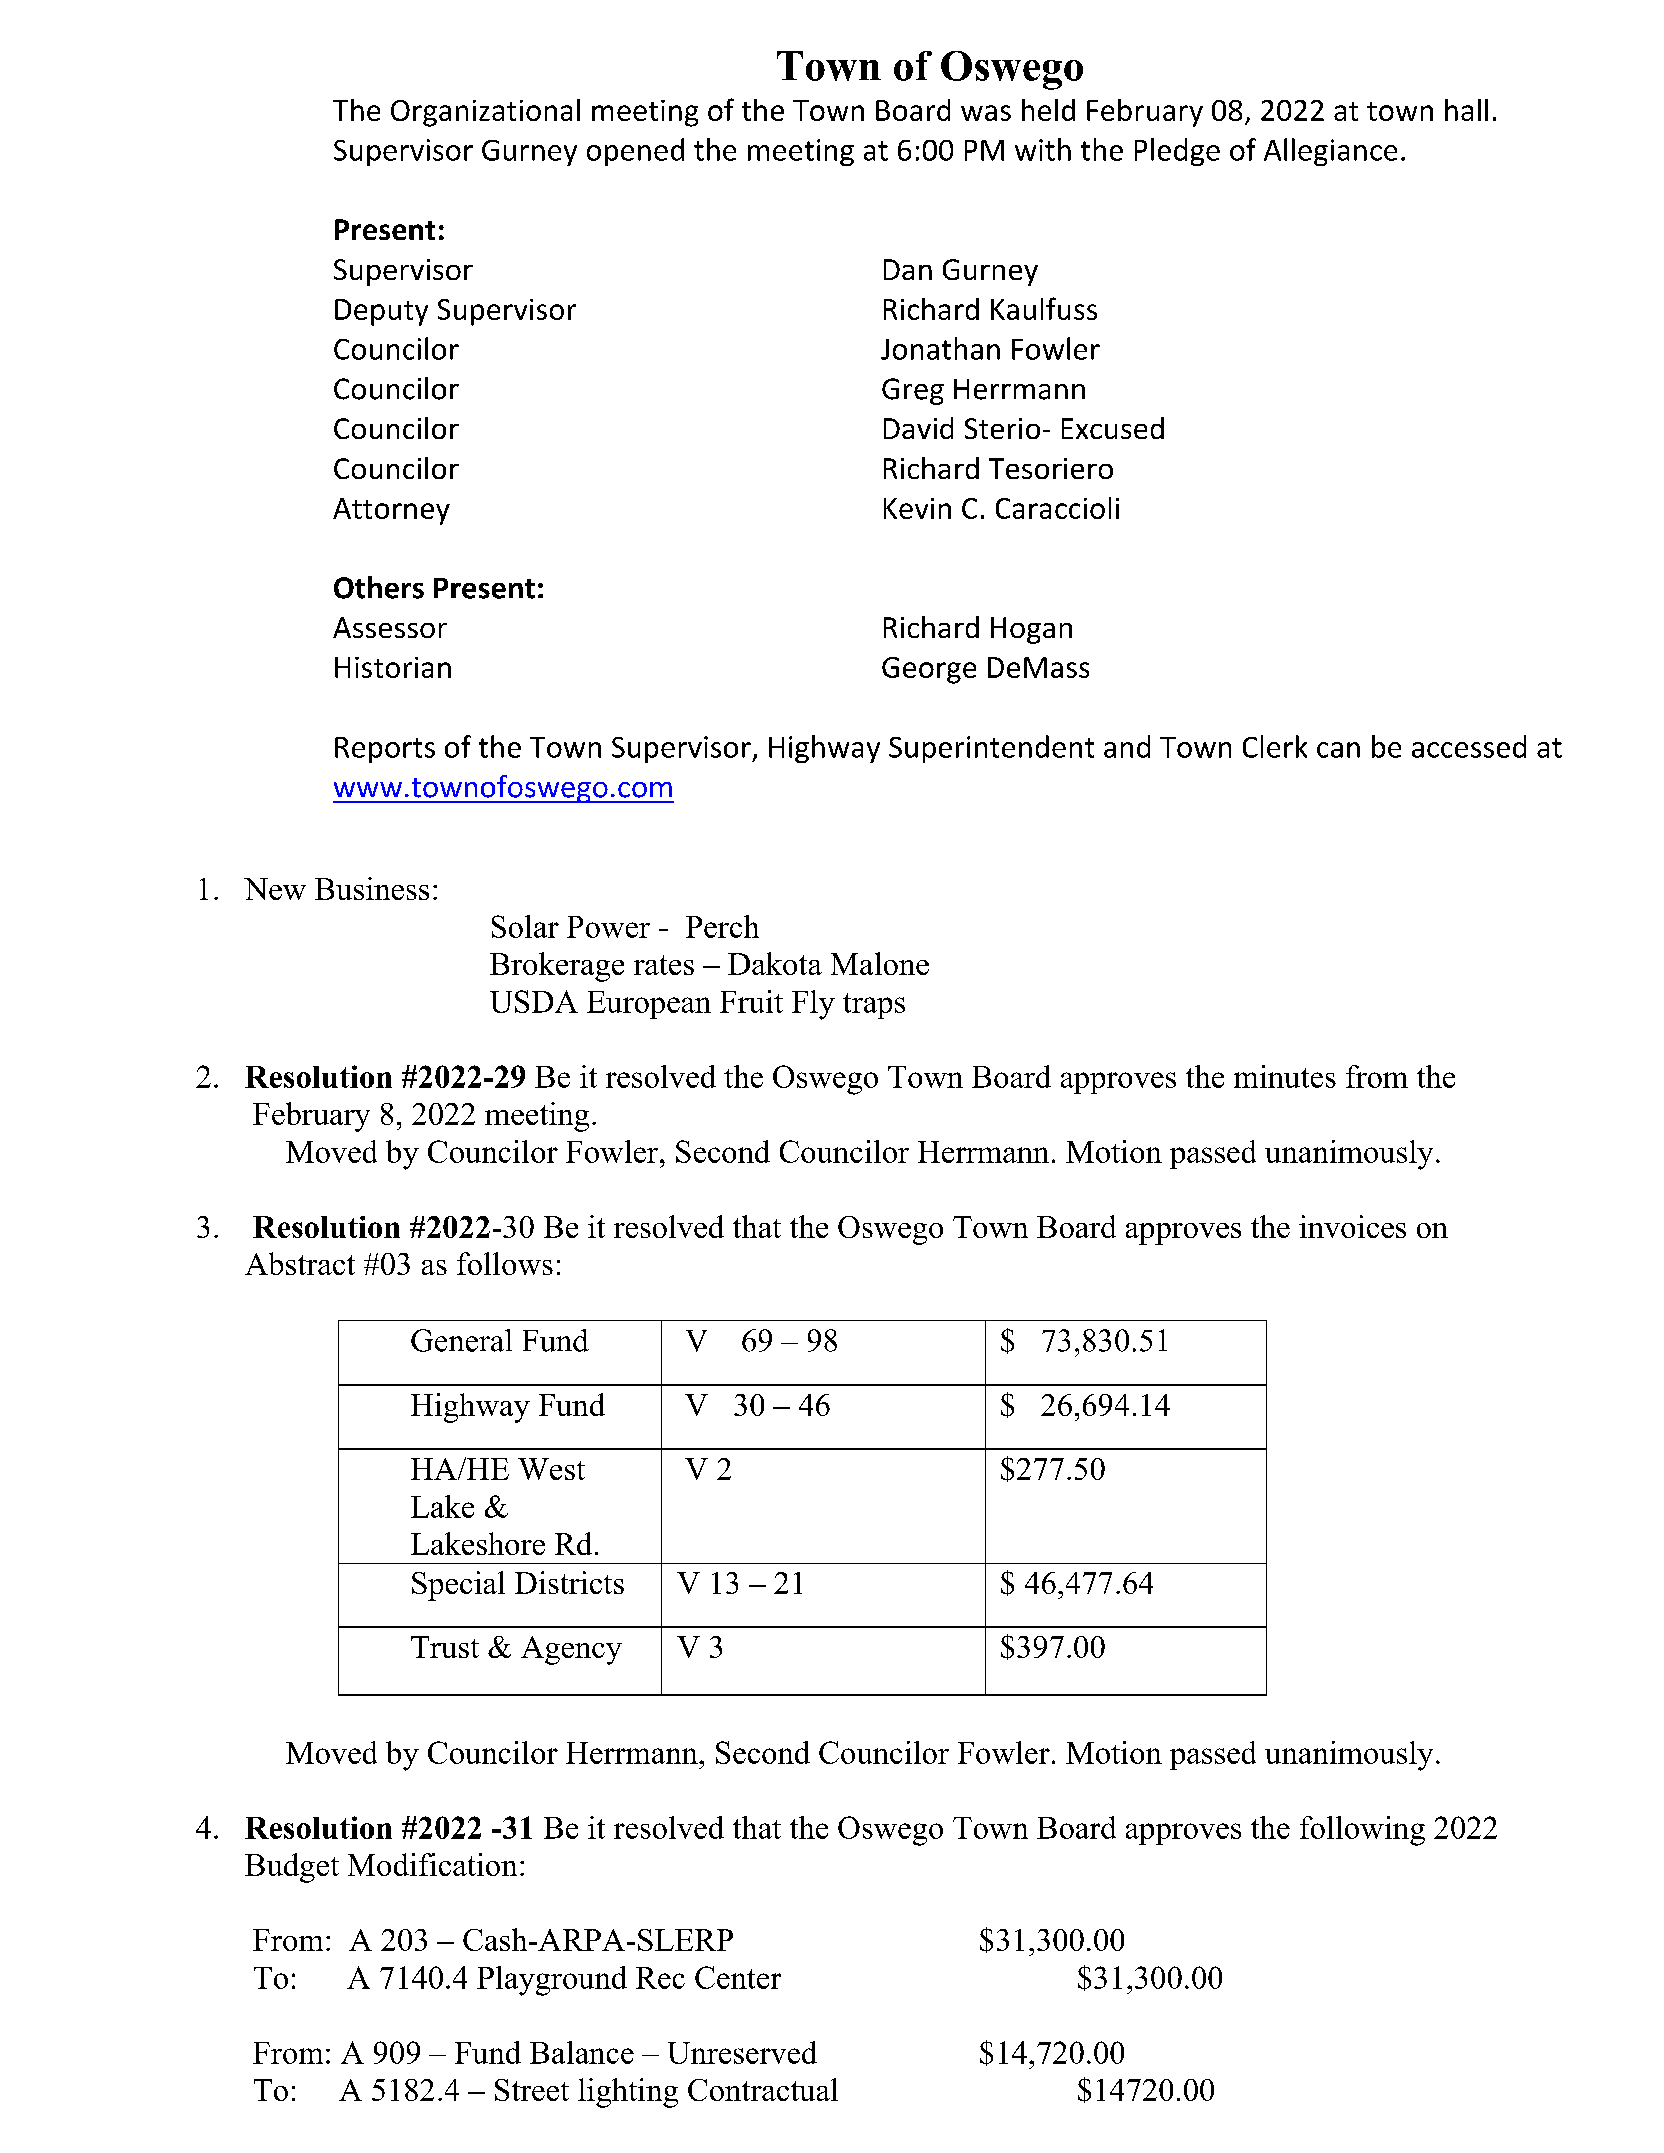  What do you see at coordinates (874, 1006) in the document?
I see `traps` at bounding box center [874, 1006].
